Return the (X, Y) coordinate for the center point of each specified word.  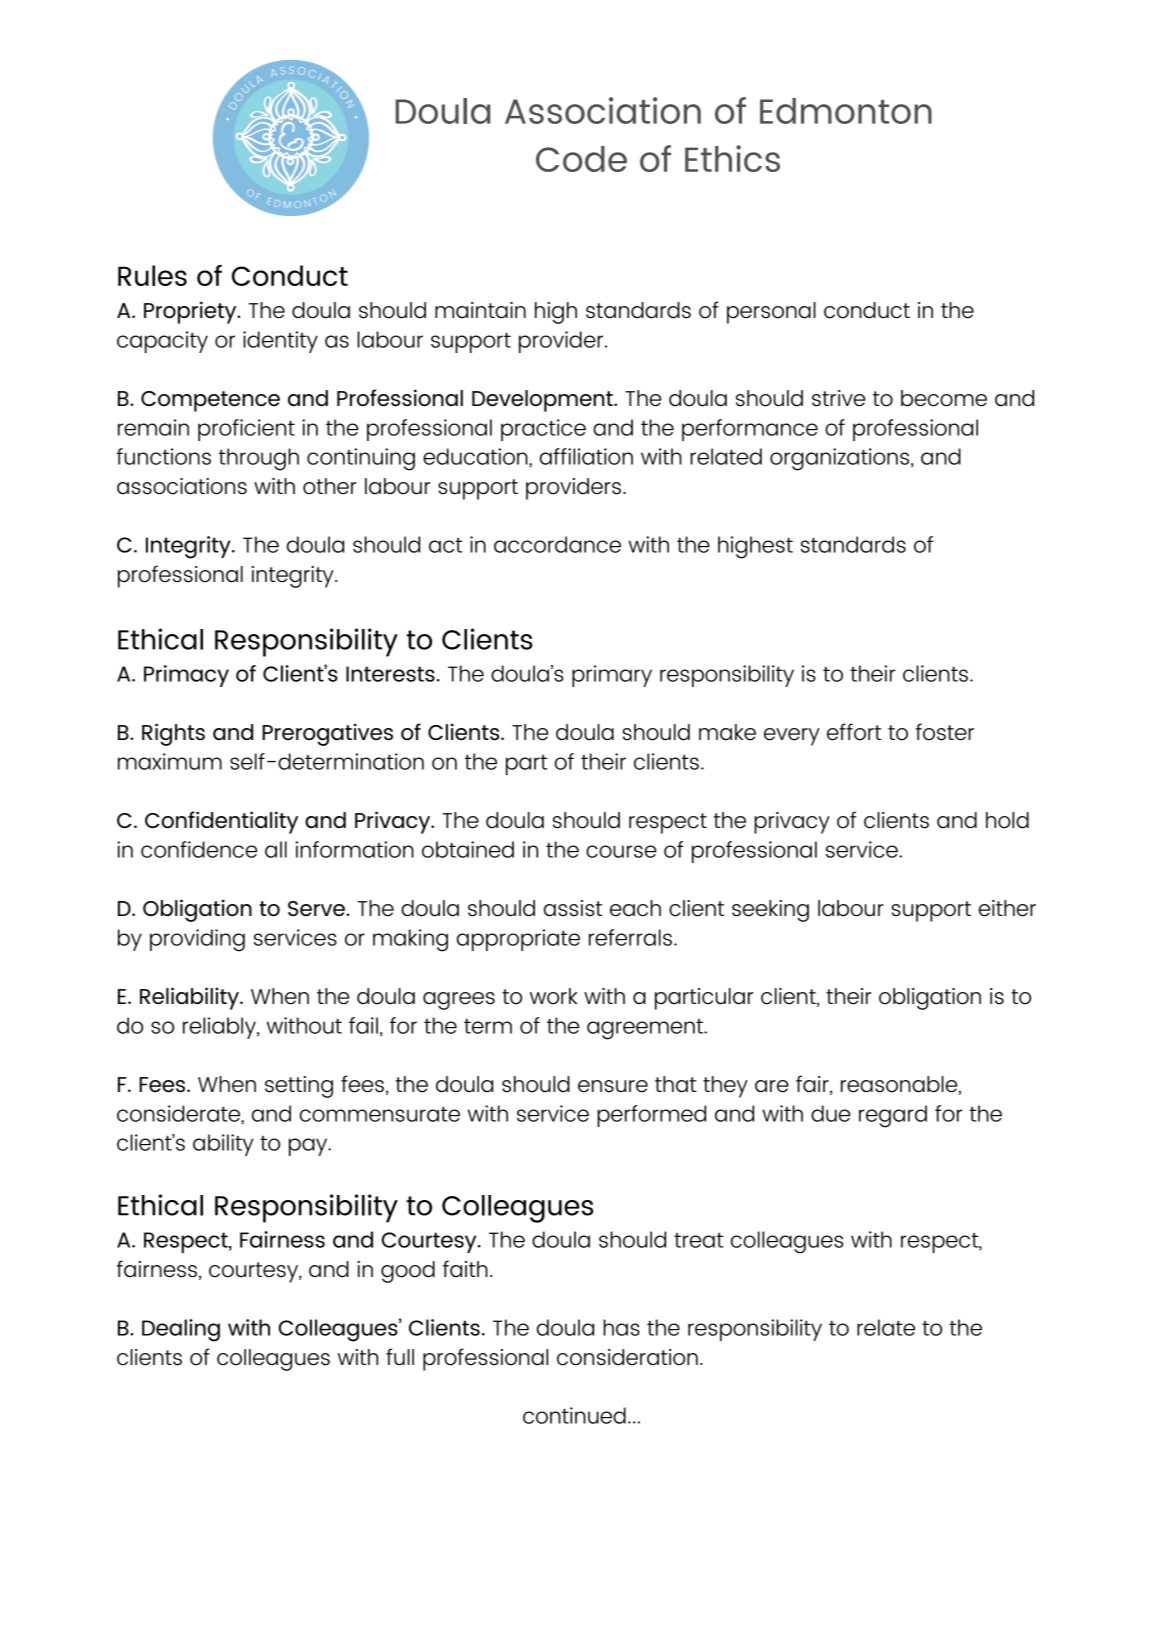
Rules (152, 275)
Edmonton (846, 111)
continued (574, 1415)
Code (581, 159)
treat (698, 1240)
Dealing (181, 1330)
